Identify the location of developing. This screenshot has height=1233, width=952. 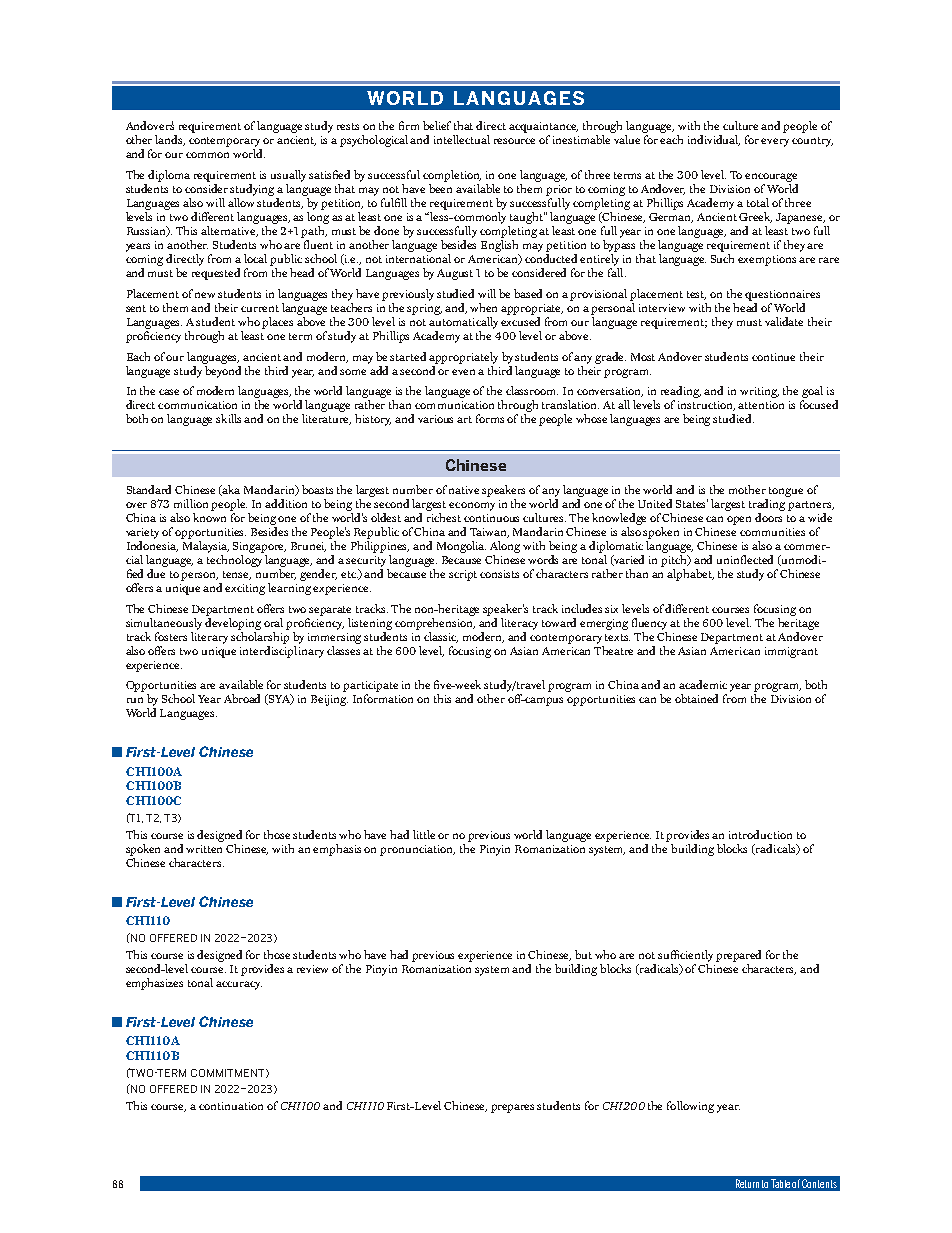
(233, 622).
